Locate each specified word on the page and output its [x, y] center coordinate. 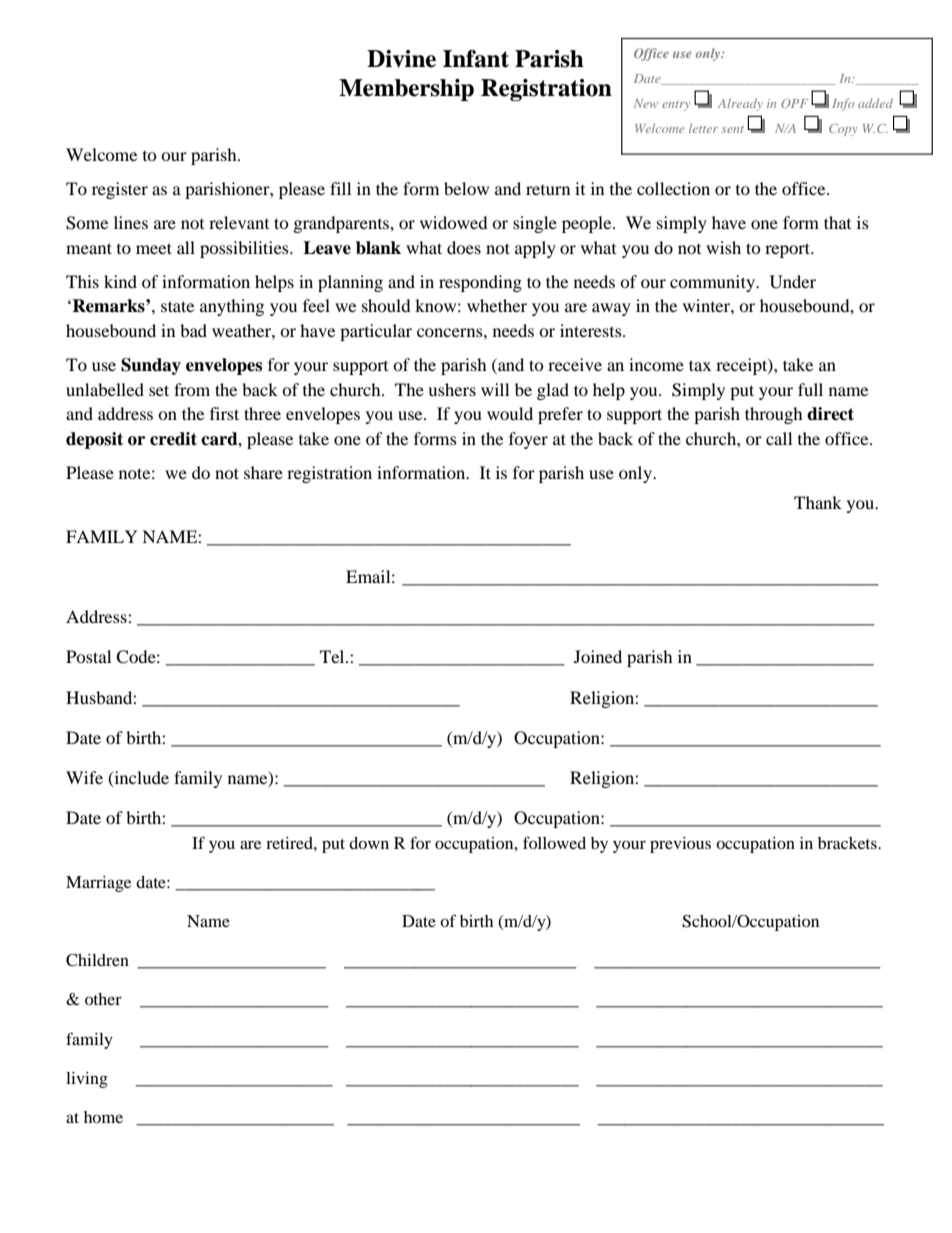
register [120, 190]
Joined [598, 656]
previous [680, 845]
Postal [88, 656]
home [103, 1117]
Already [740, 104]
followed [554, 842]
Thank [818, 502]
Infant [476, 59]
